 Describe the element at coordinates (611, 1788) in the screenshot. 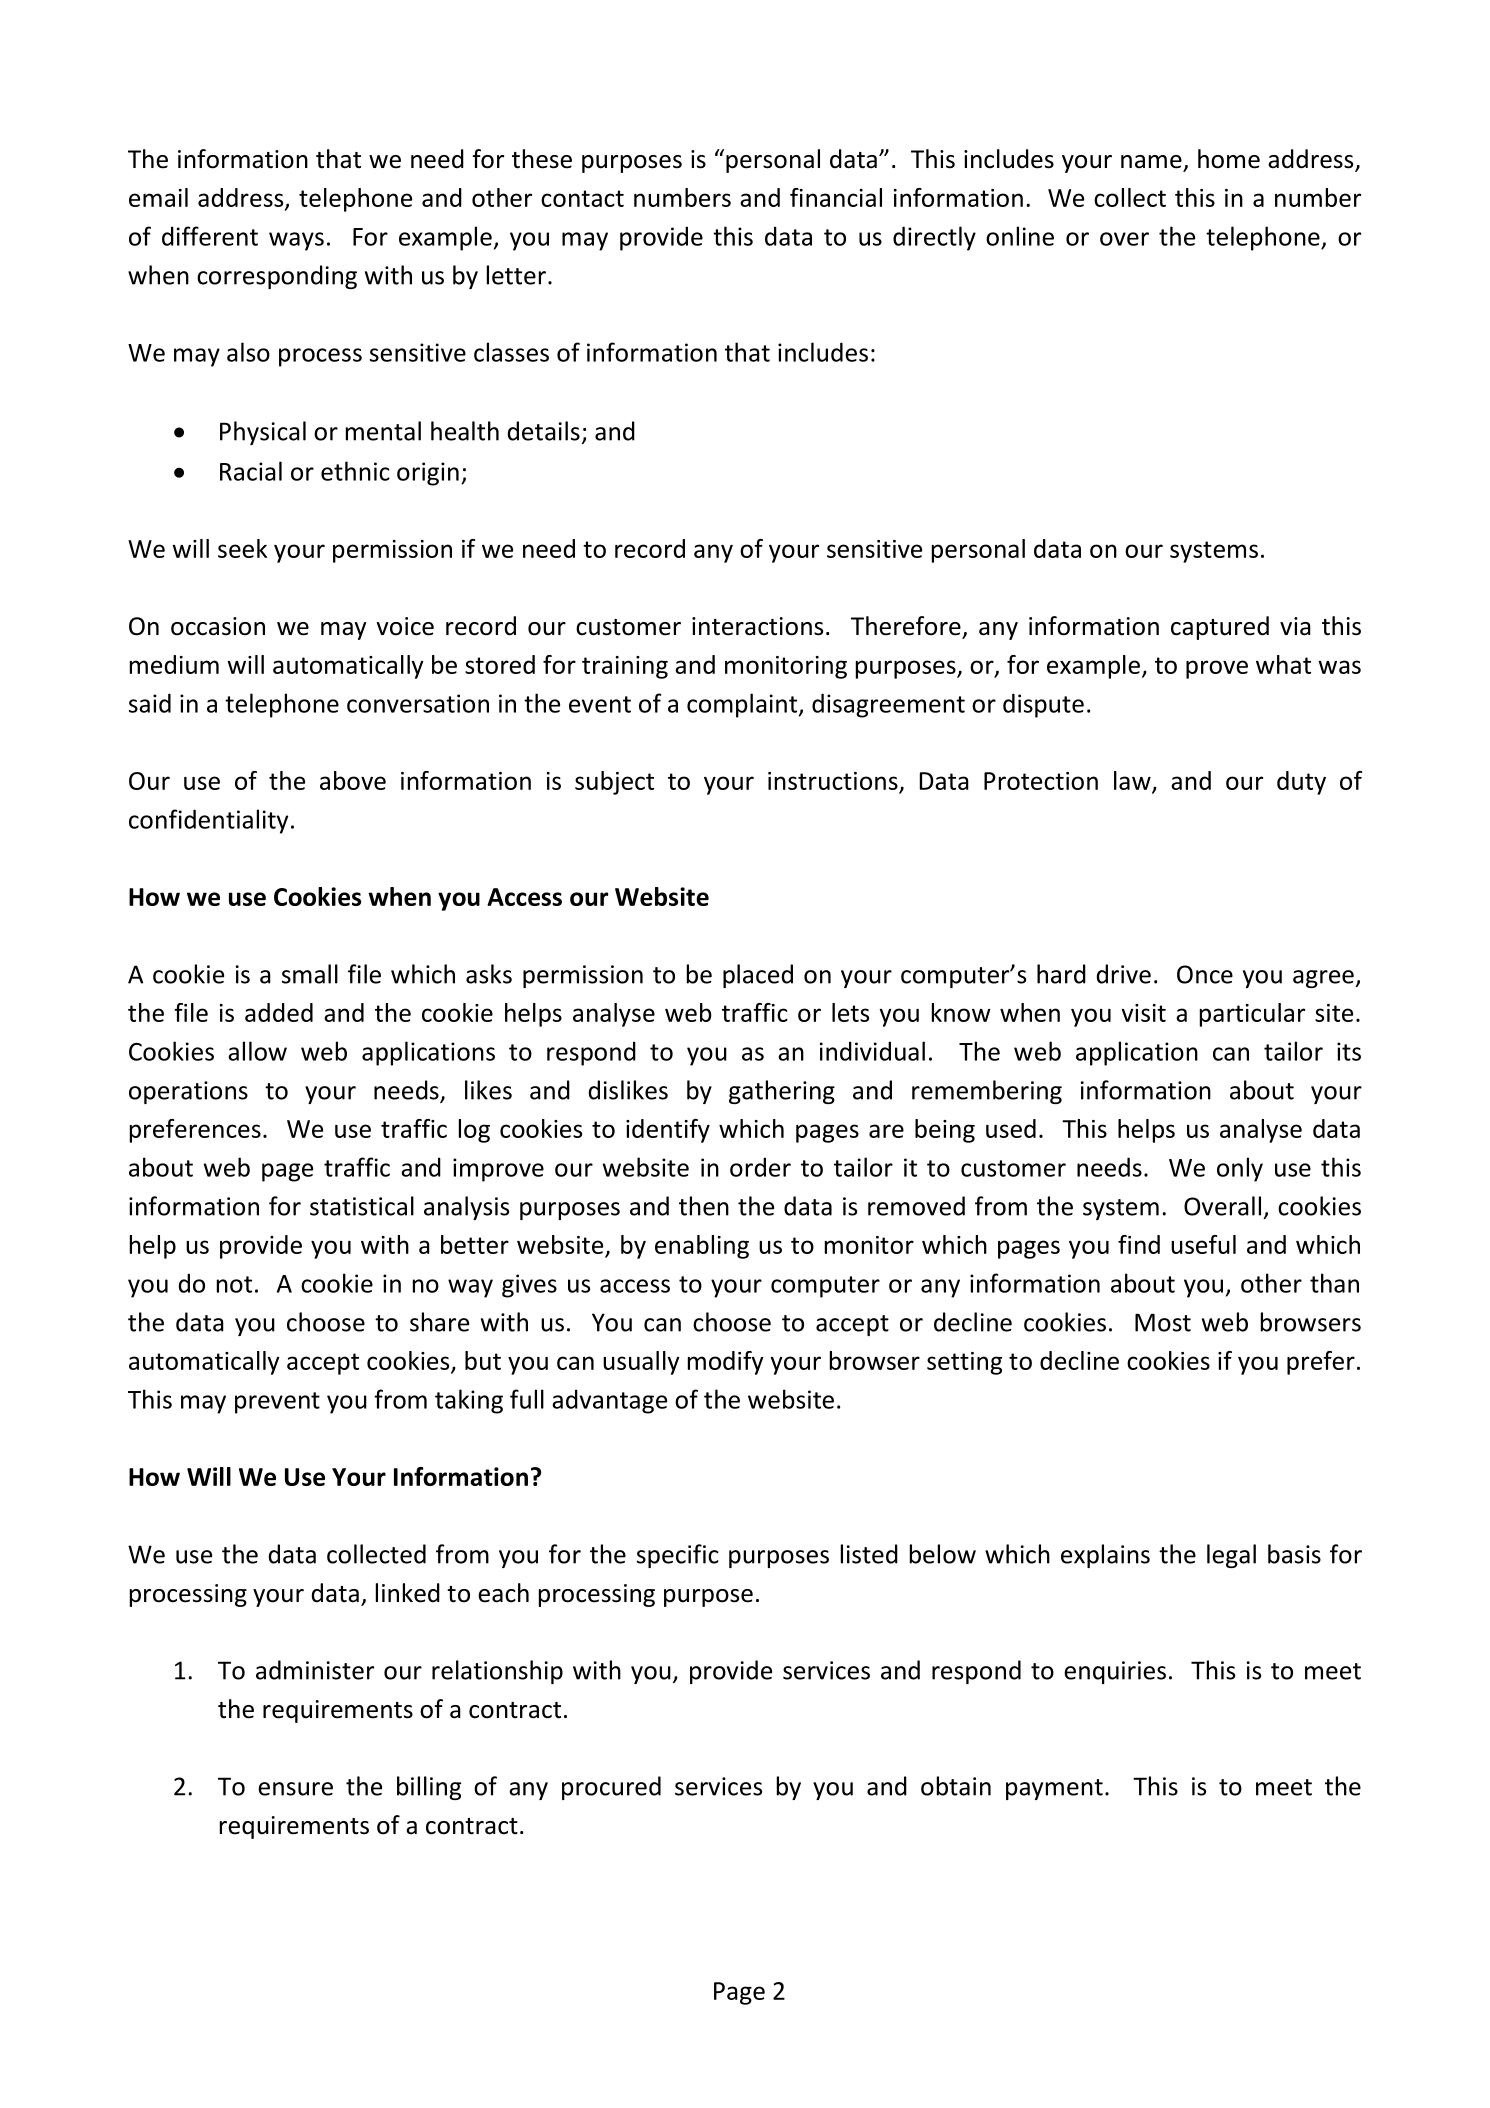

I see `procured` at that location.
